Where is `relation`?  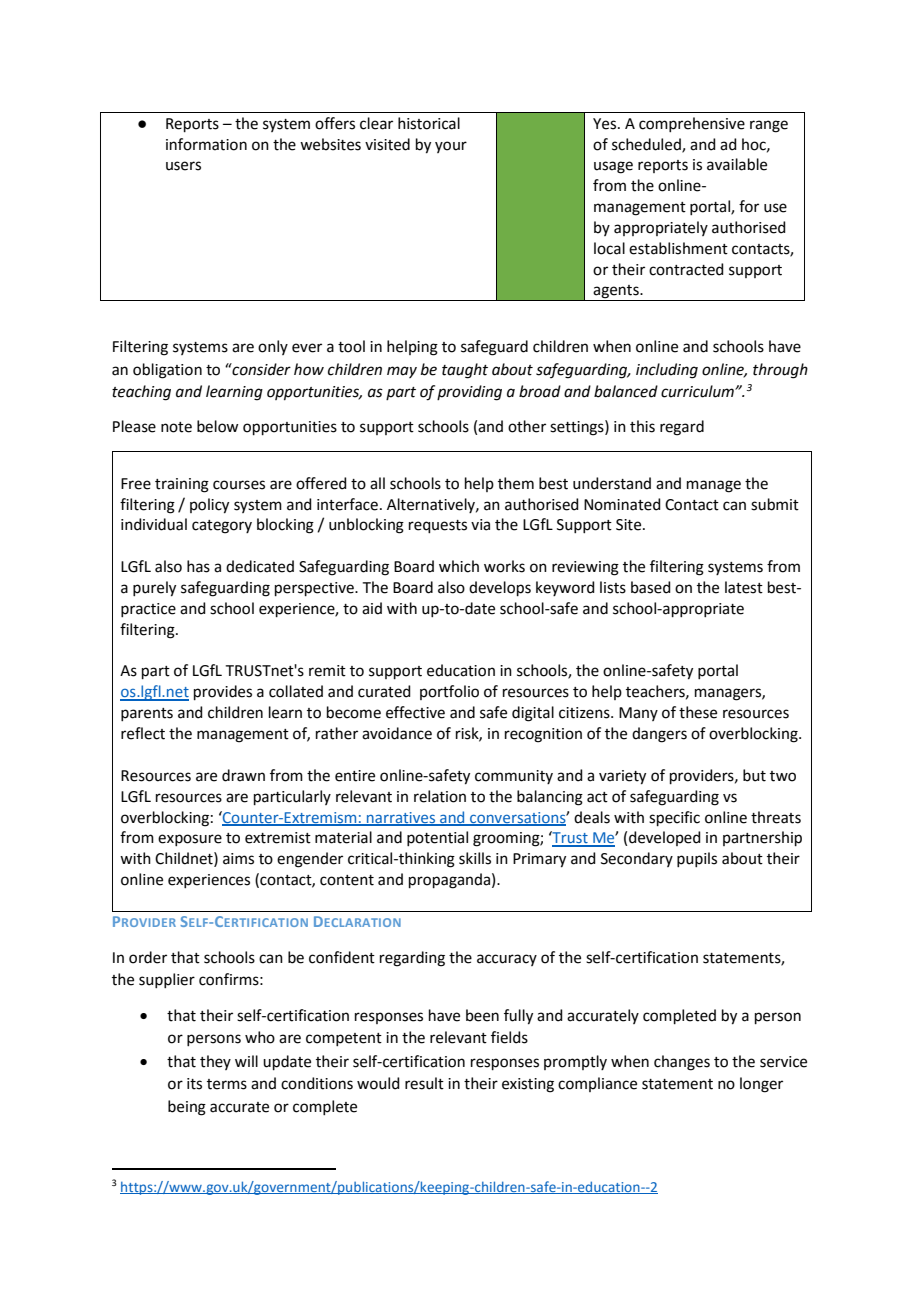 relation is located at coordinates (440, 796).
